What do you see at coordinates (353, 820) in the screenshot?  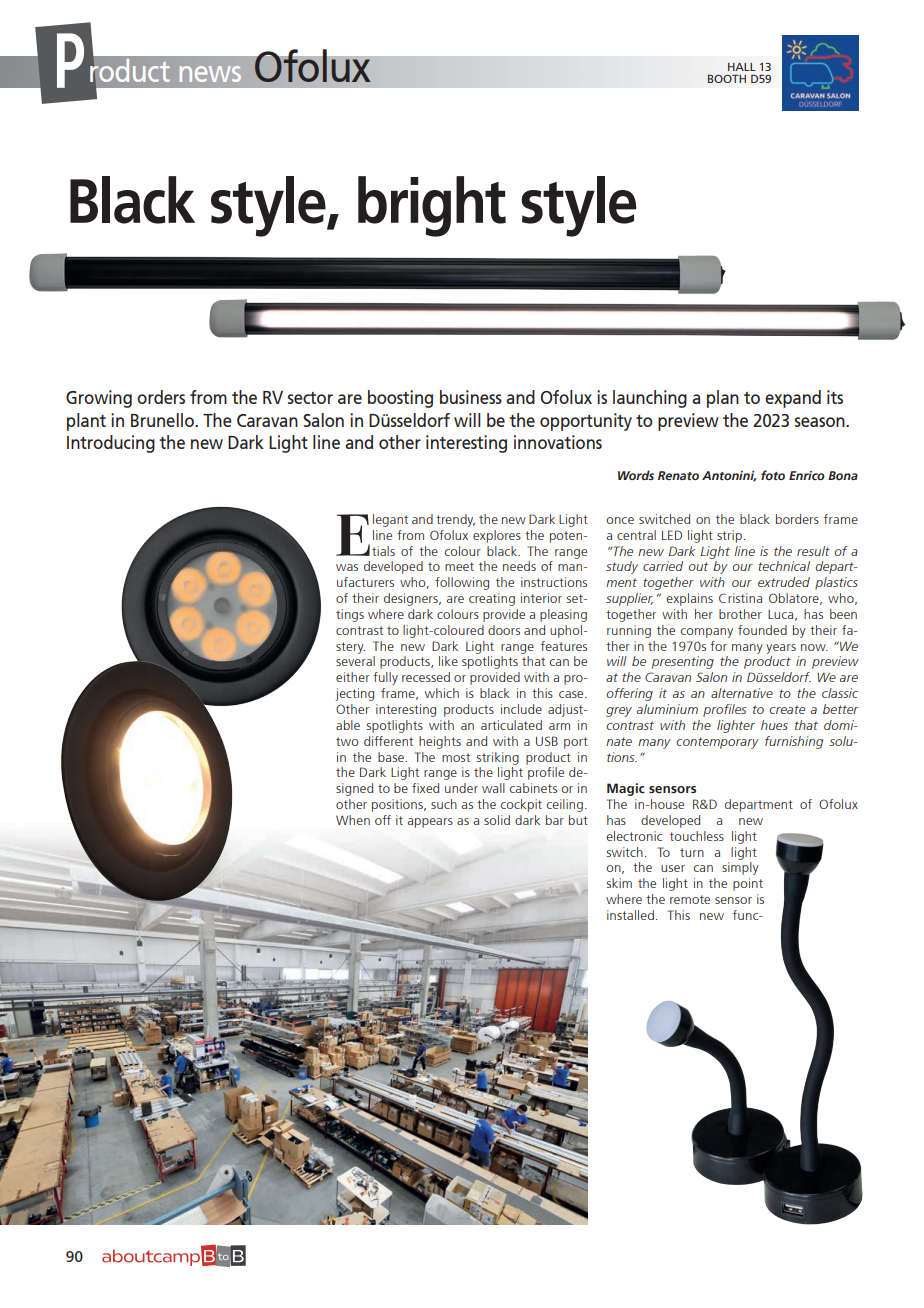 I see `When` at bounding box center [353, 820].
